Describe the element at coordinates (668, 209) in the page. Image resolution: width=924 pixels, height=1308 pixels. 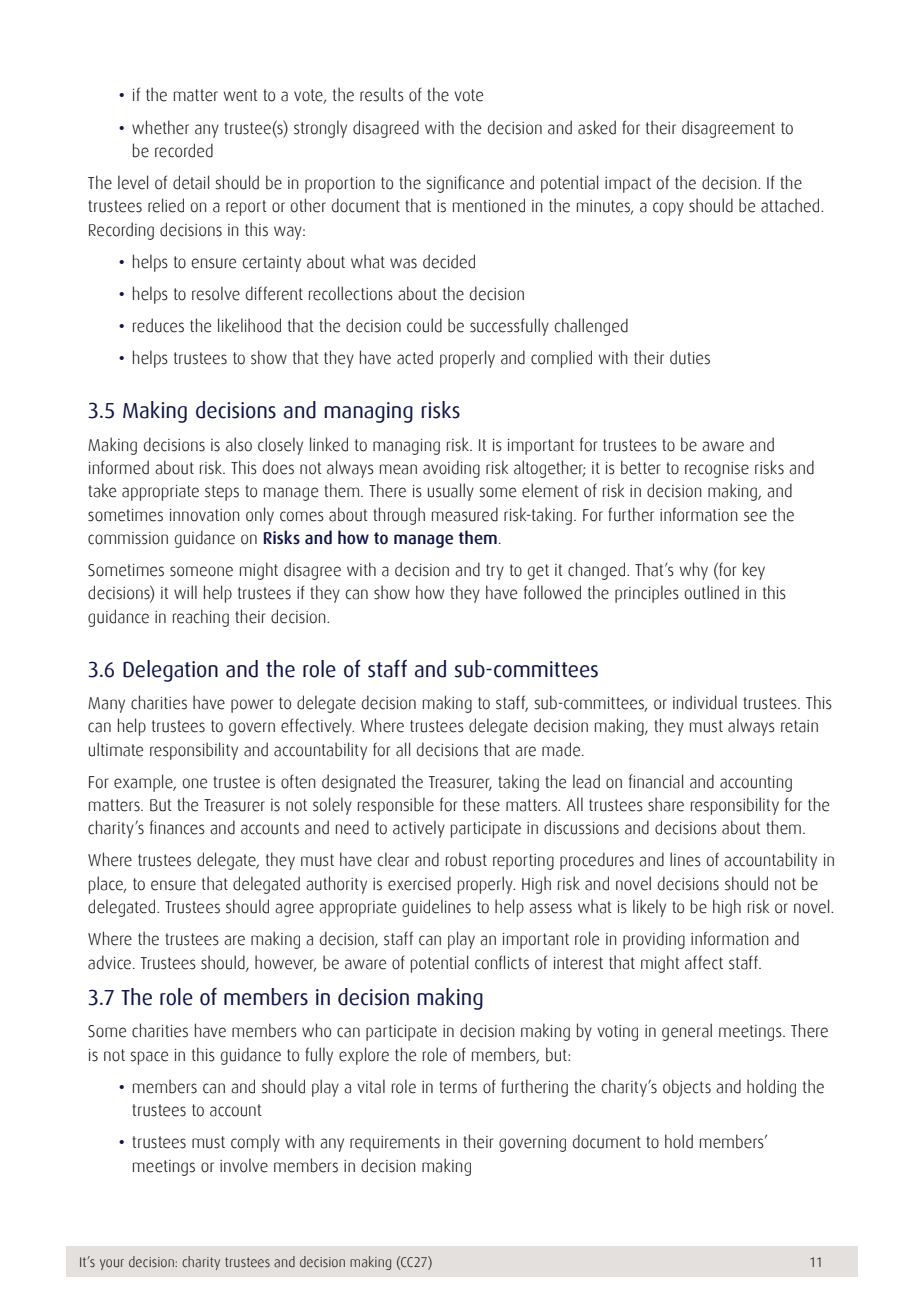
I see `copy` at that location.
